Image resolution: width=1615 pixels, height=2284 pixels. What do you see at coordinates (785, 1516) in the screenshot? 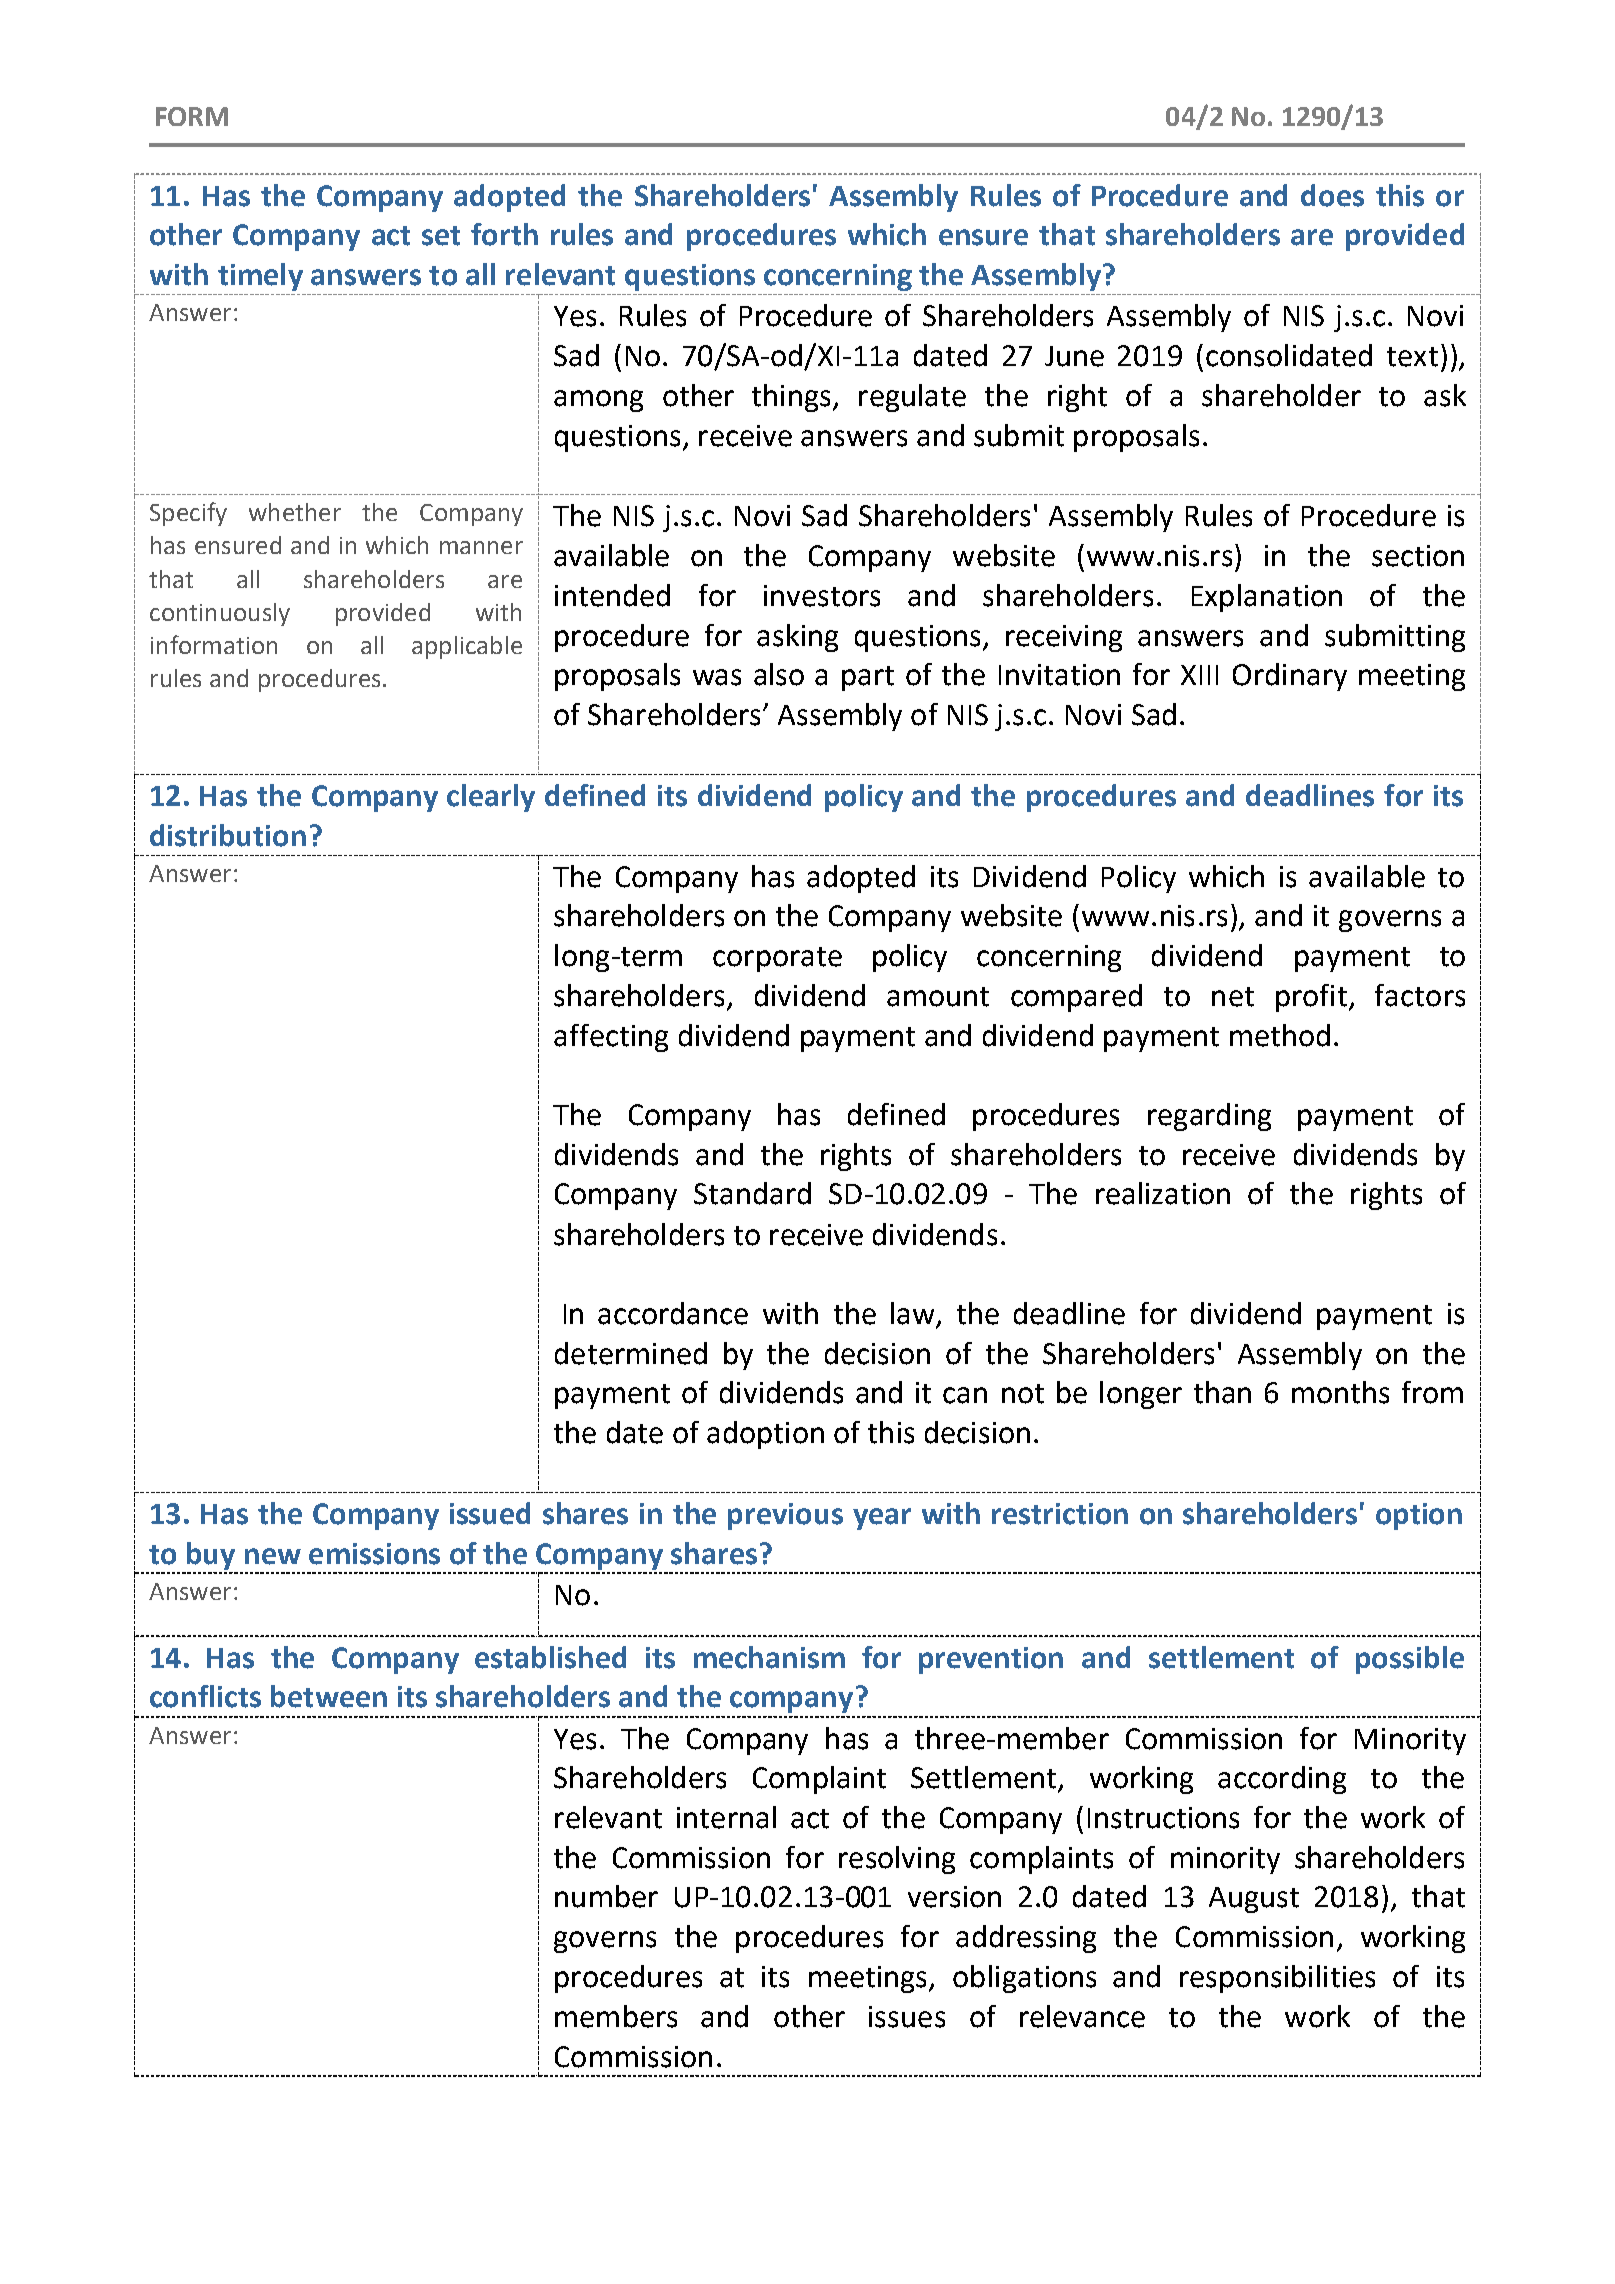
I see `previous` at bounding box center [785, 1516].
